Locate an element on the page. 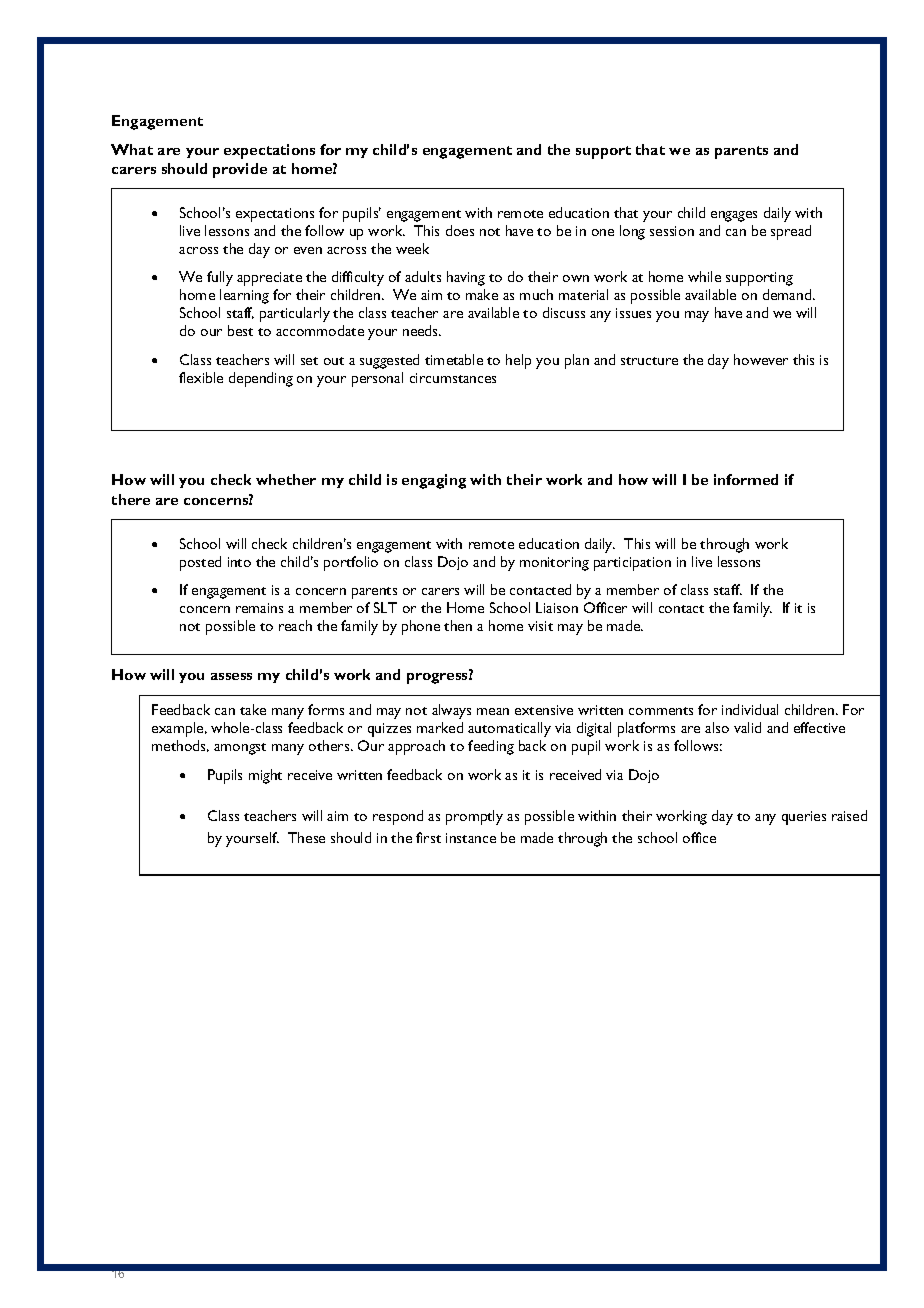  however is located at coordinates (761, 359).
